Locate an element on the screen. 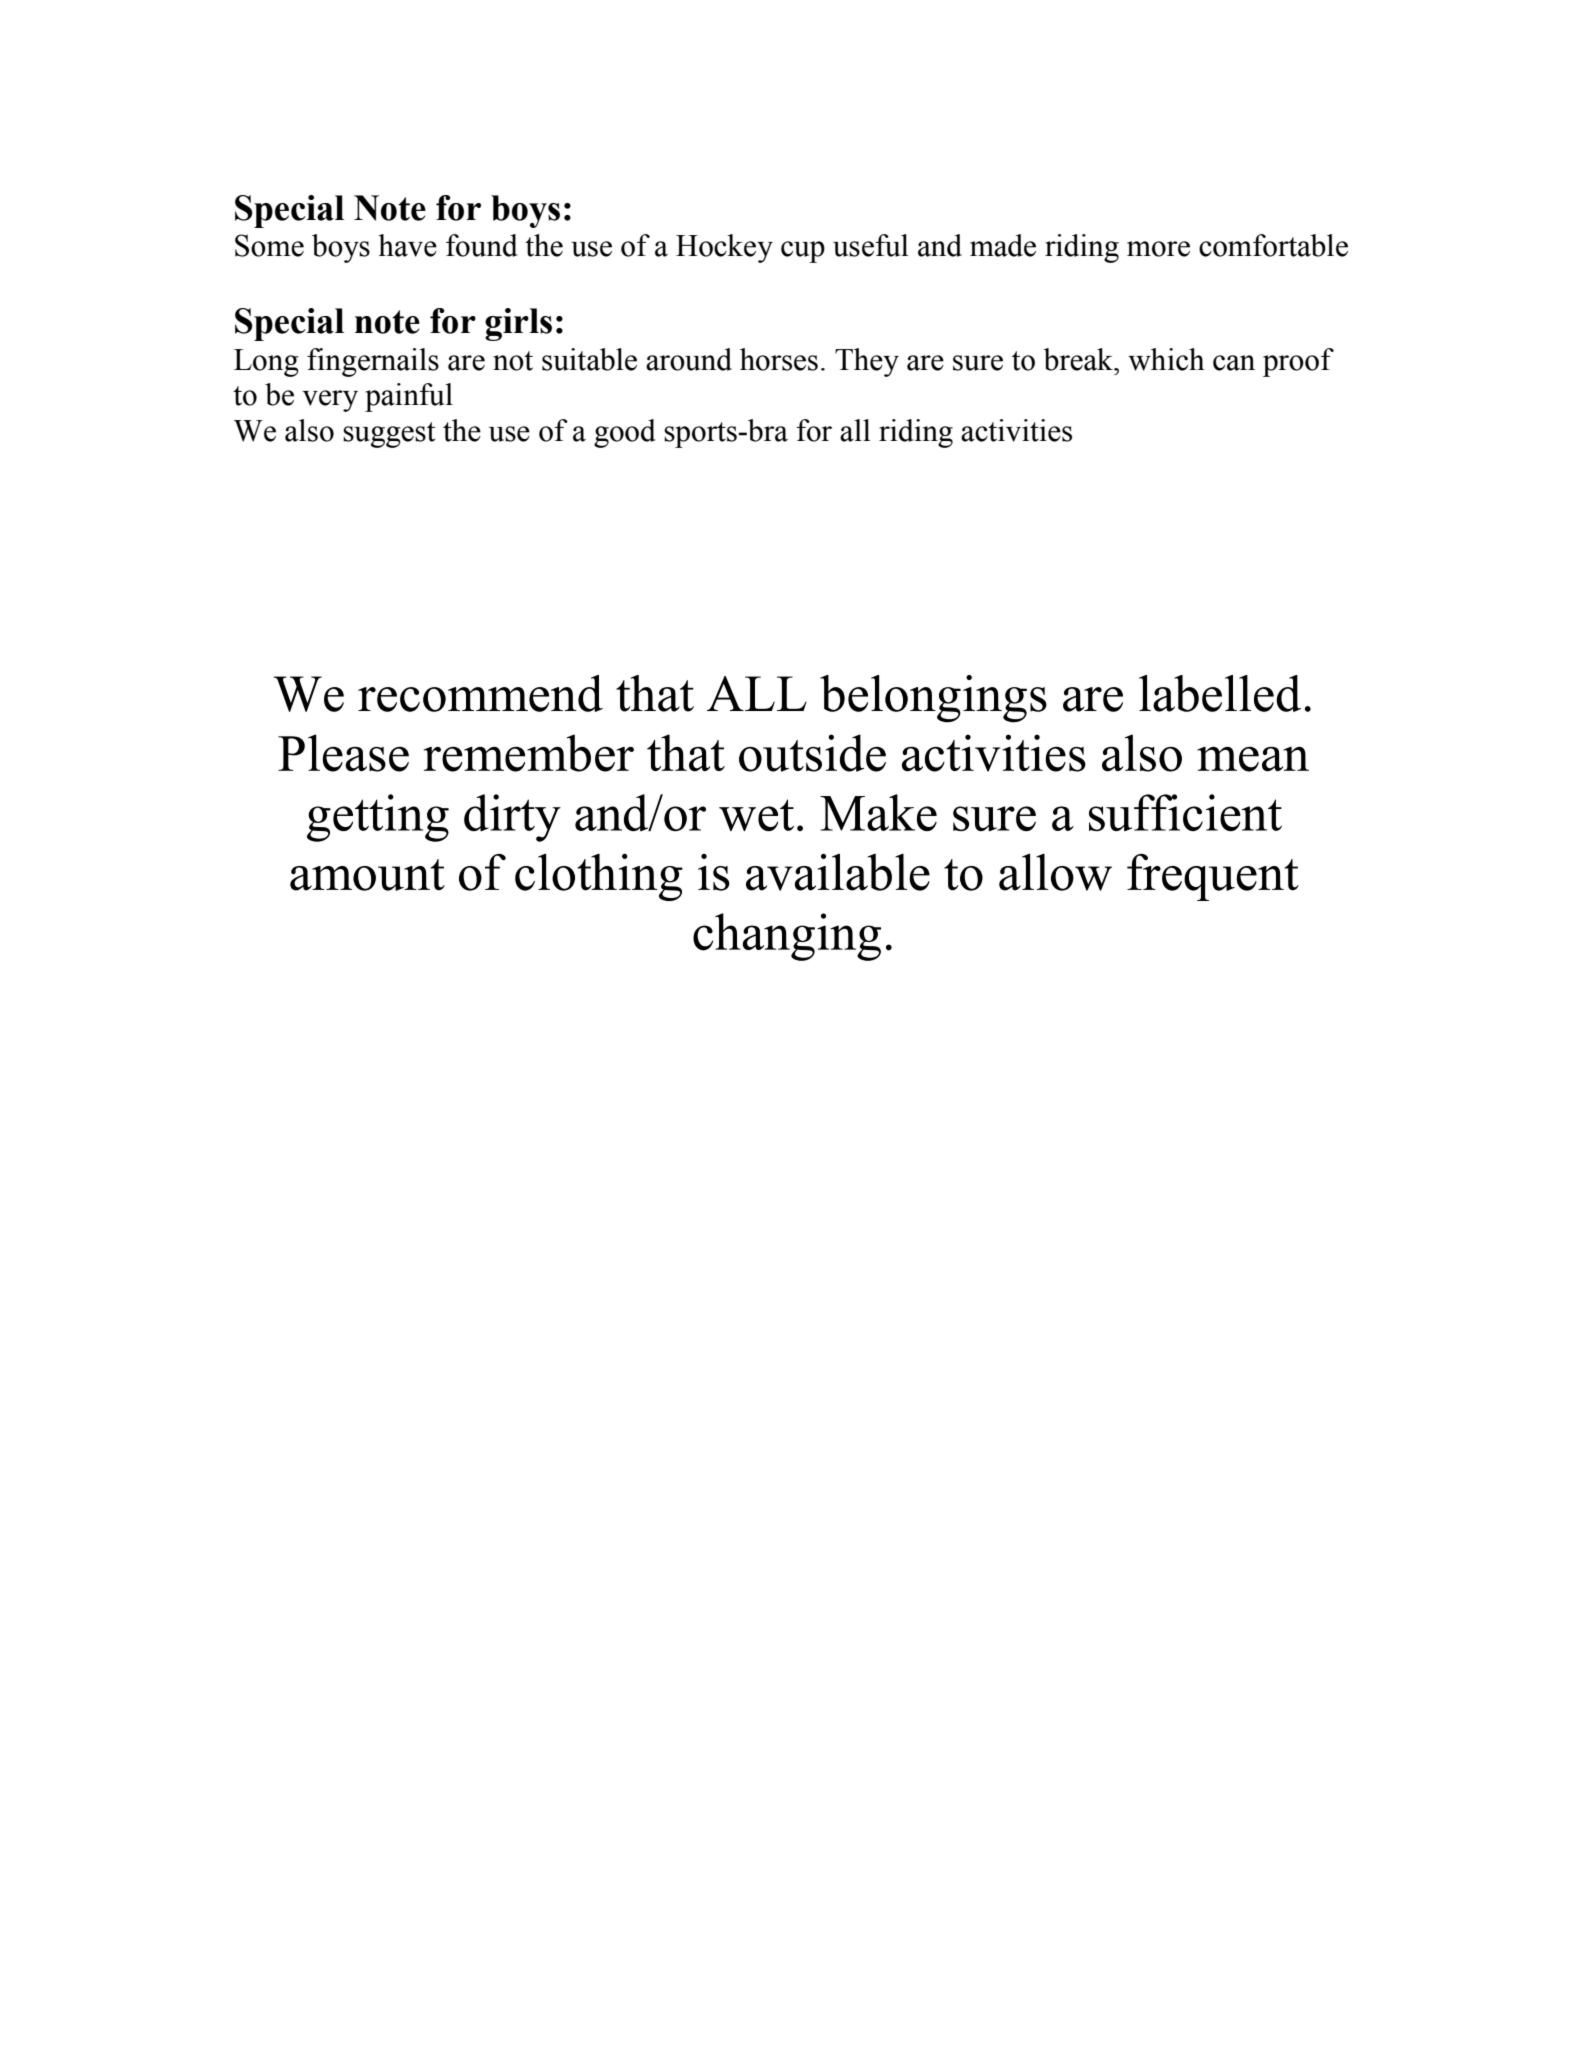  have is located at coordinates (407, 245).
